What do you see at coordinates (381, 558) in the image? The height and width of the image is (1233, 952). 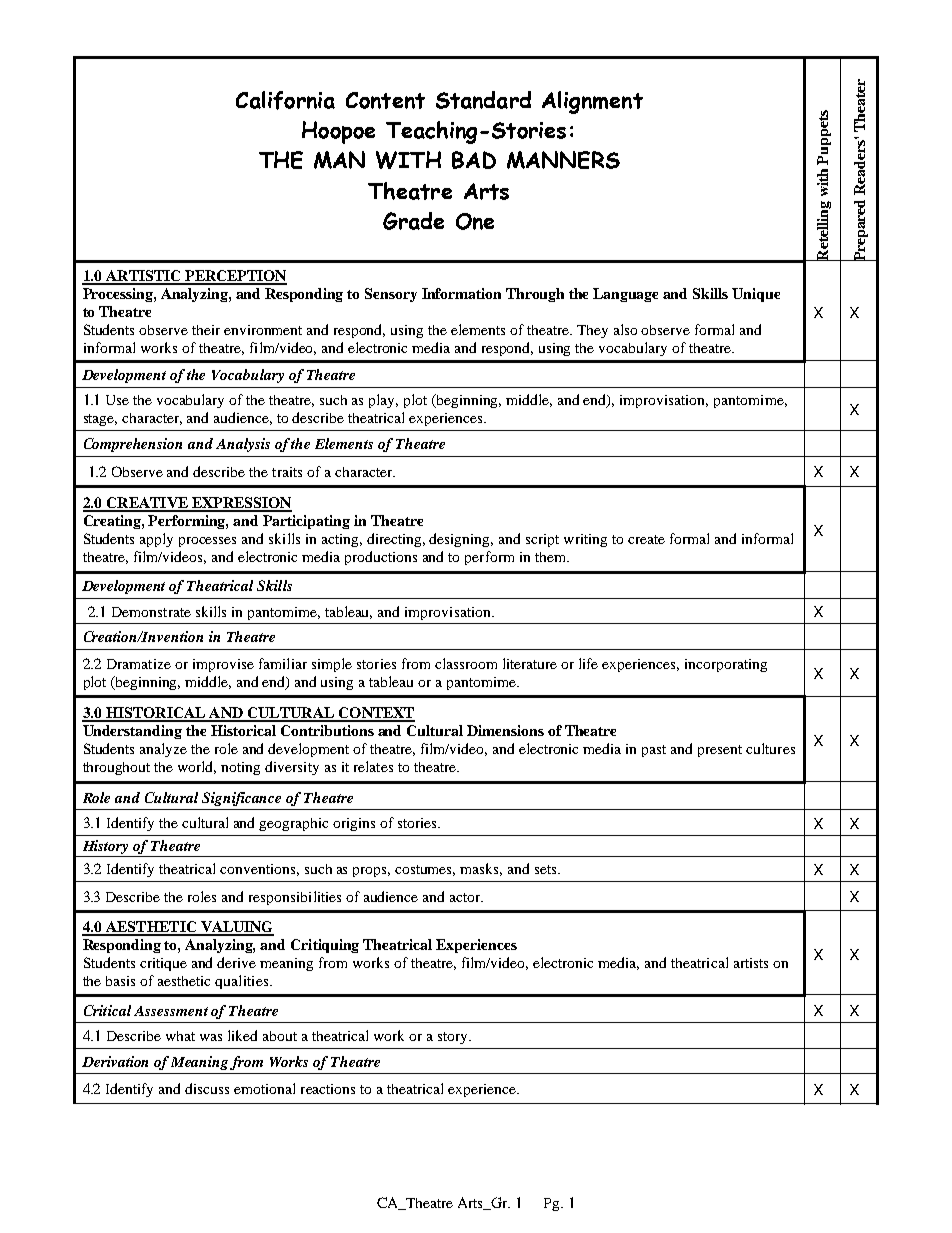 I see `productions` at bounding box center [381, 558].
